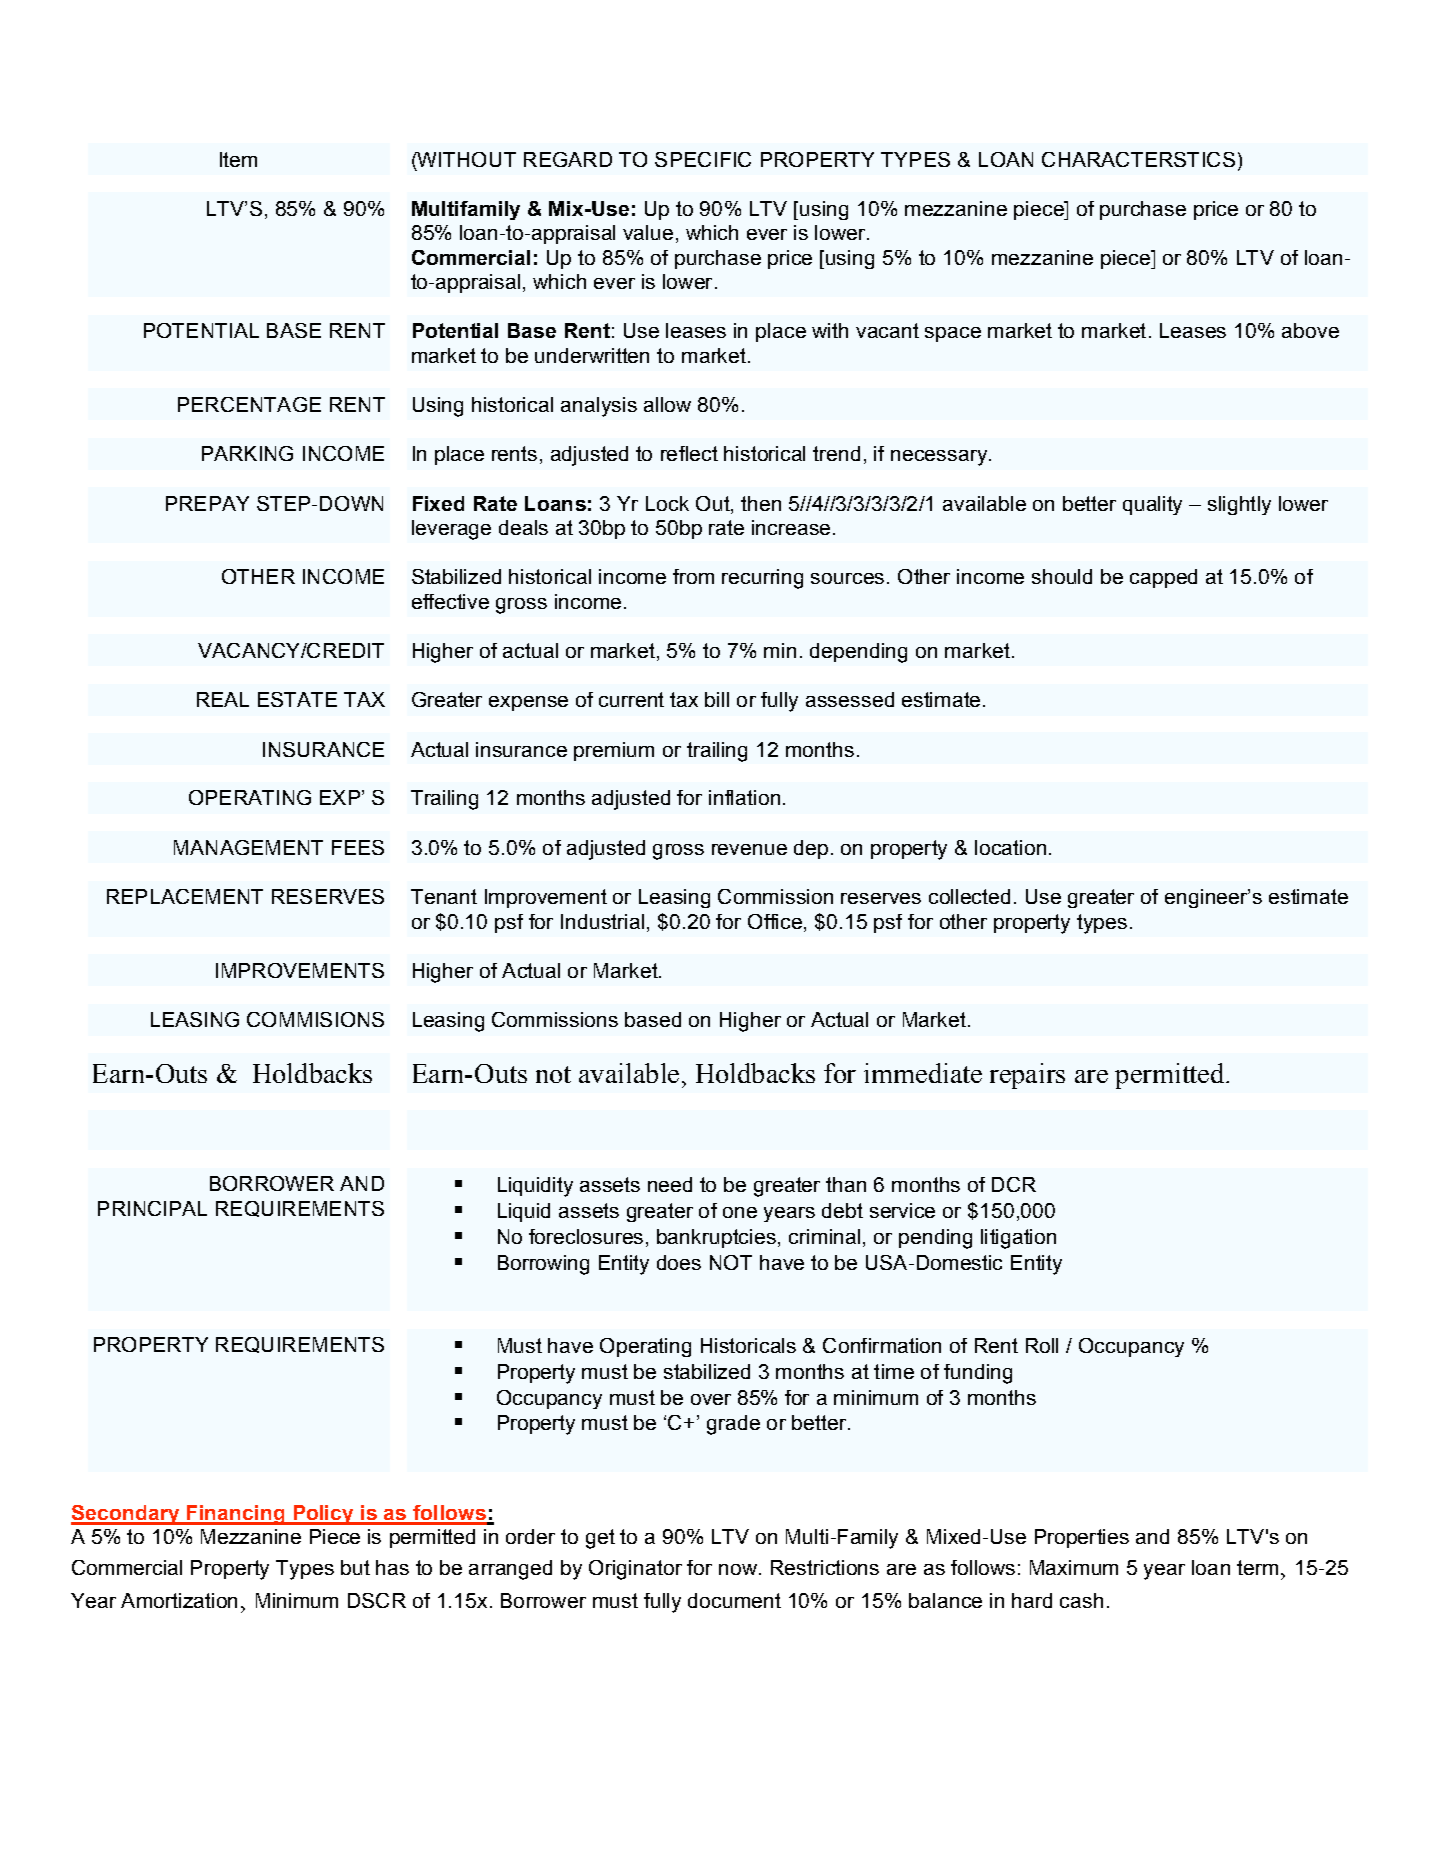  Describe the element at coordinates (1310, 330) in the image. I see `above` at that location.
